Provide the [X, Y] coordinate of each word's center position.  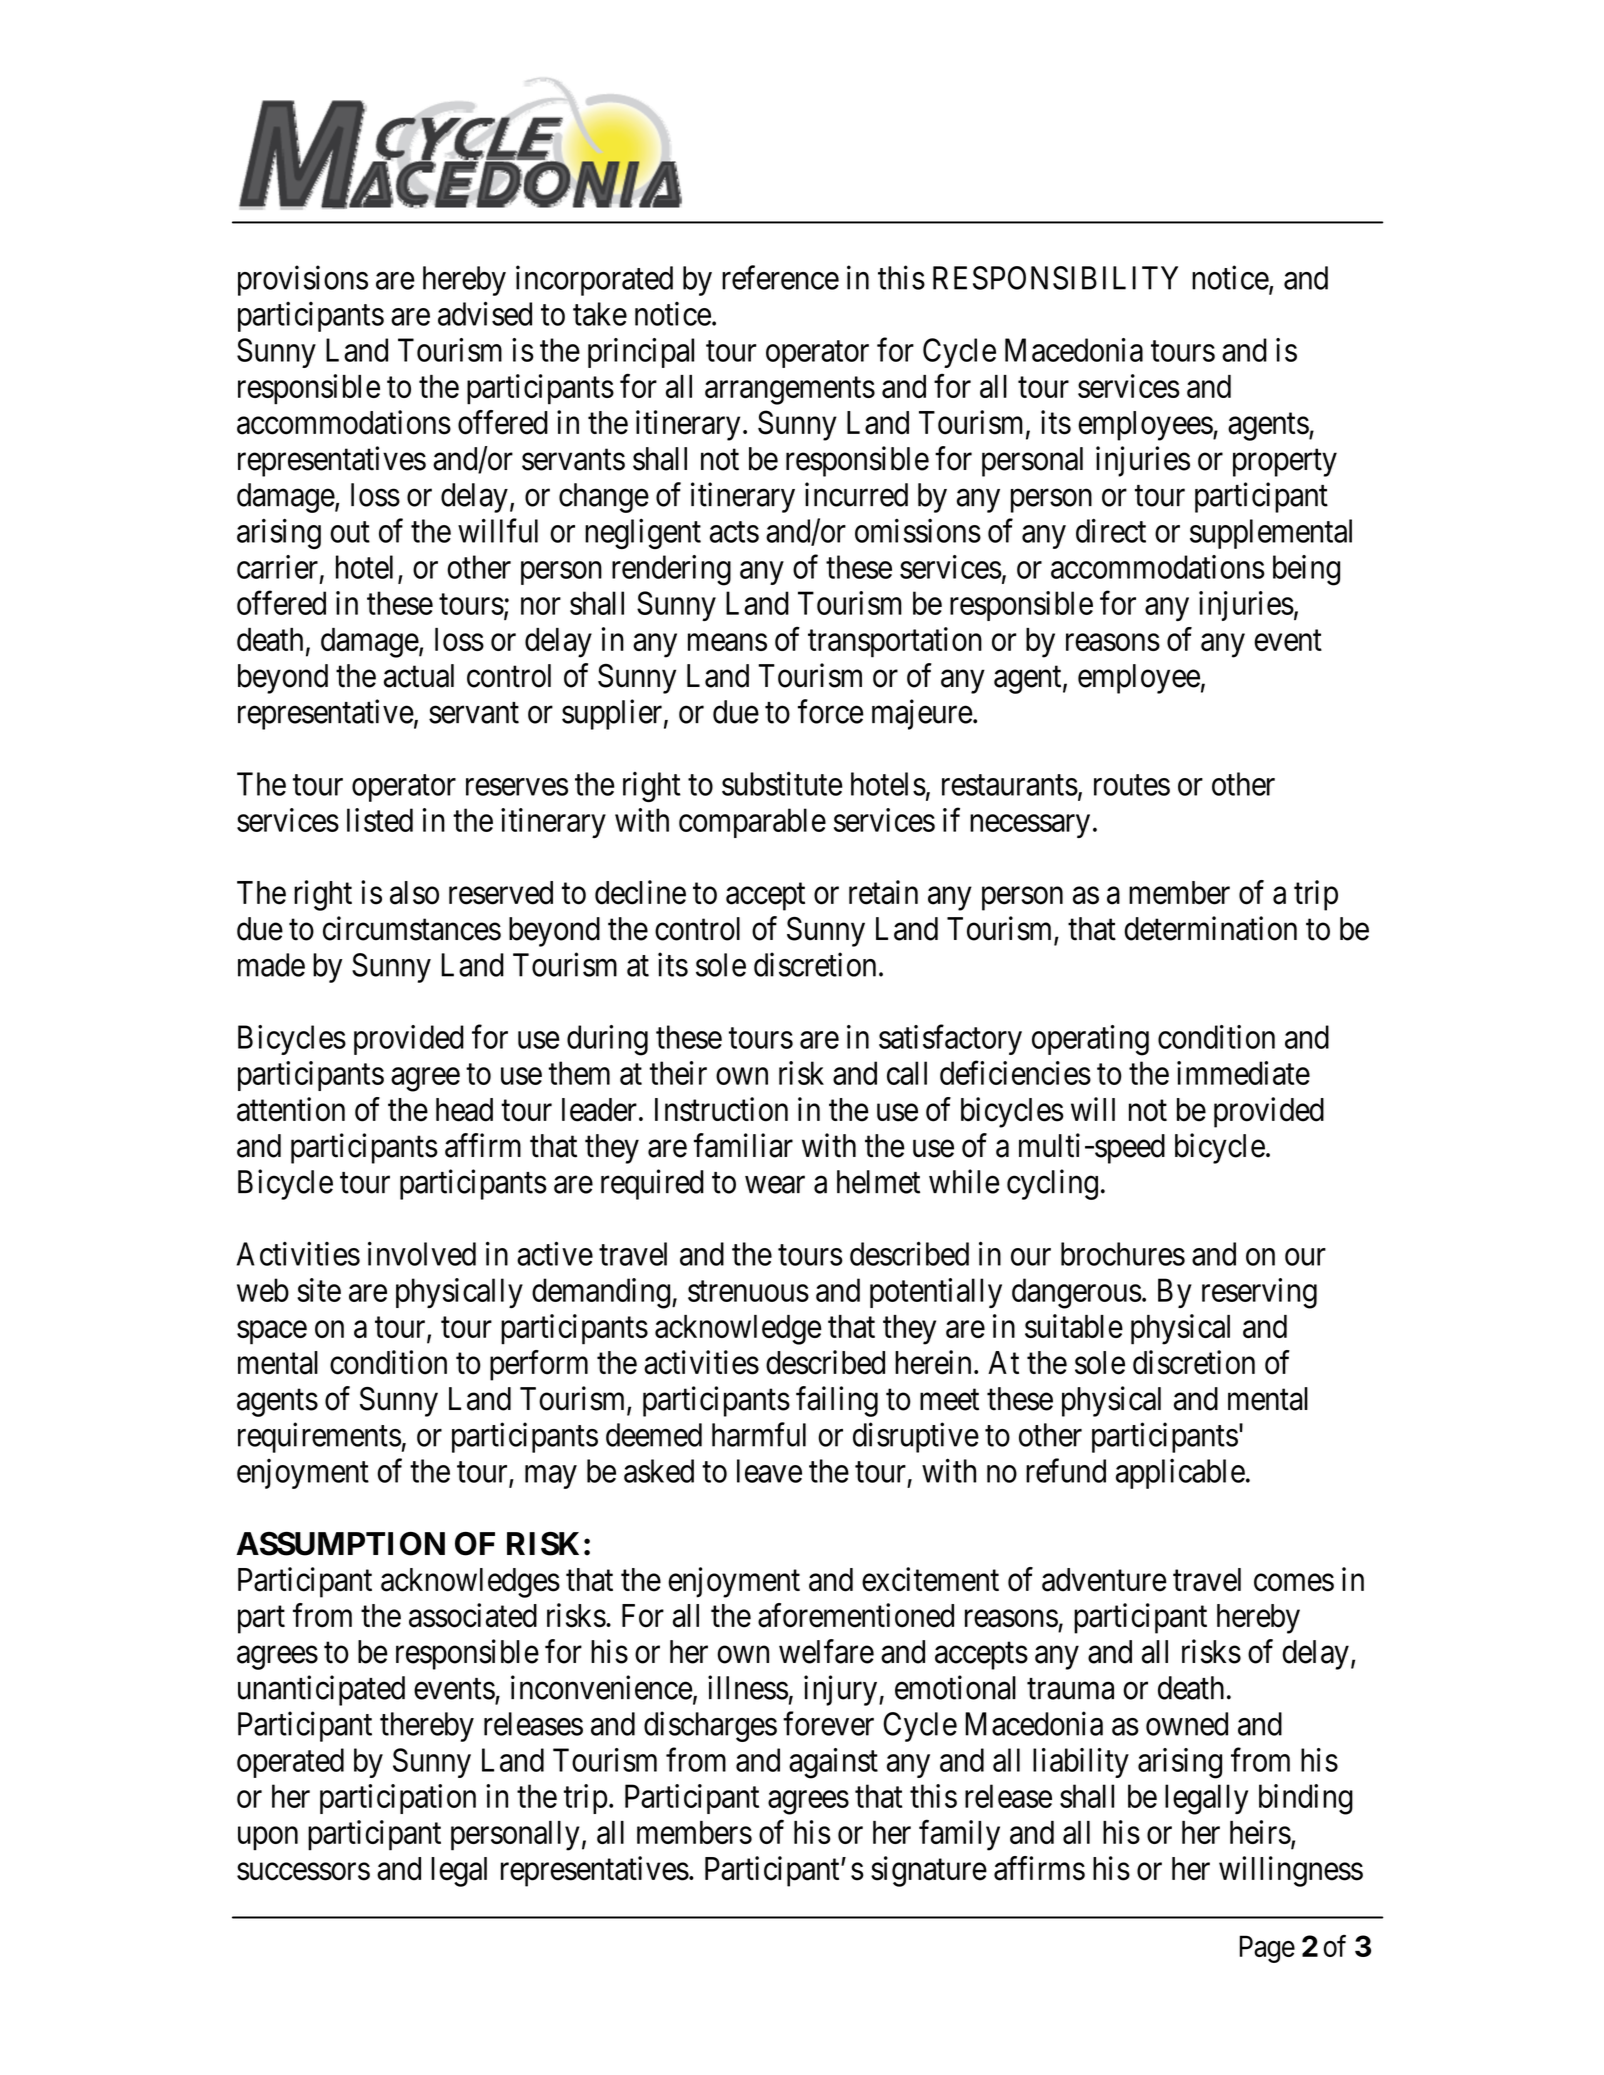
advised [485, 313]
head [464, 1110]
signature [929, 1871]
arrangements [790, 391]
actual [419, 676]
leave [769, 1471]
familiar [743, 1145]
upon [268, 1839]
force [831, 711]
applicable [1180, 1473]
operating [1090, 1040]
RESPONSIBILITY [1055, 278]
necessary [1030, 826]
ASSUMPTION [340, 1543]
